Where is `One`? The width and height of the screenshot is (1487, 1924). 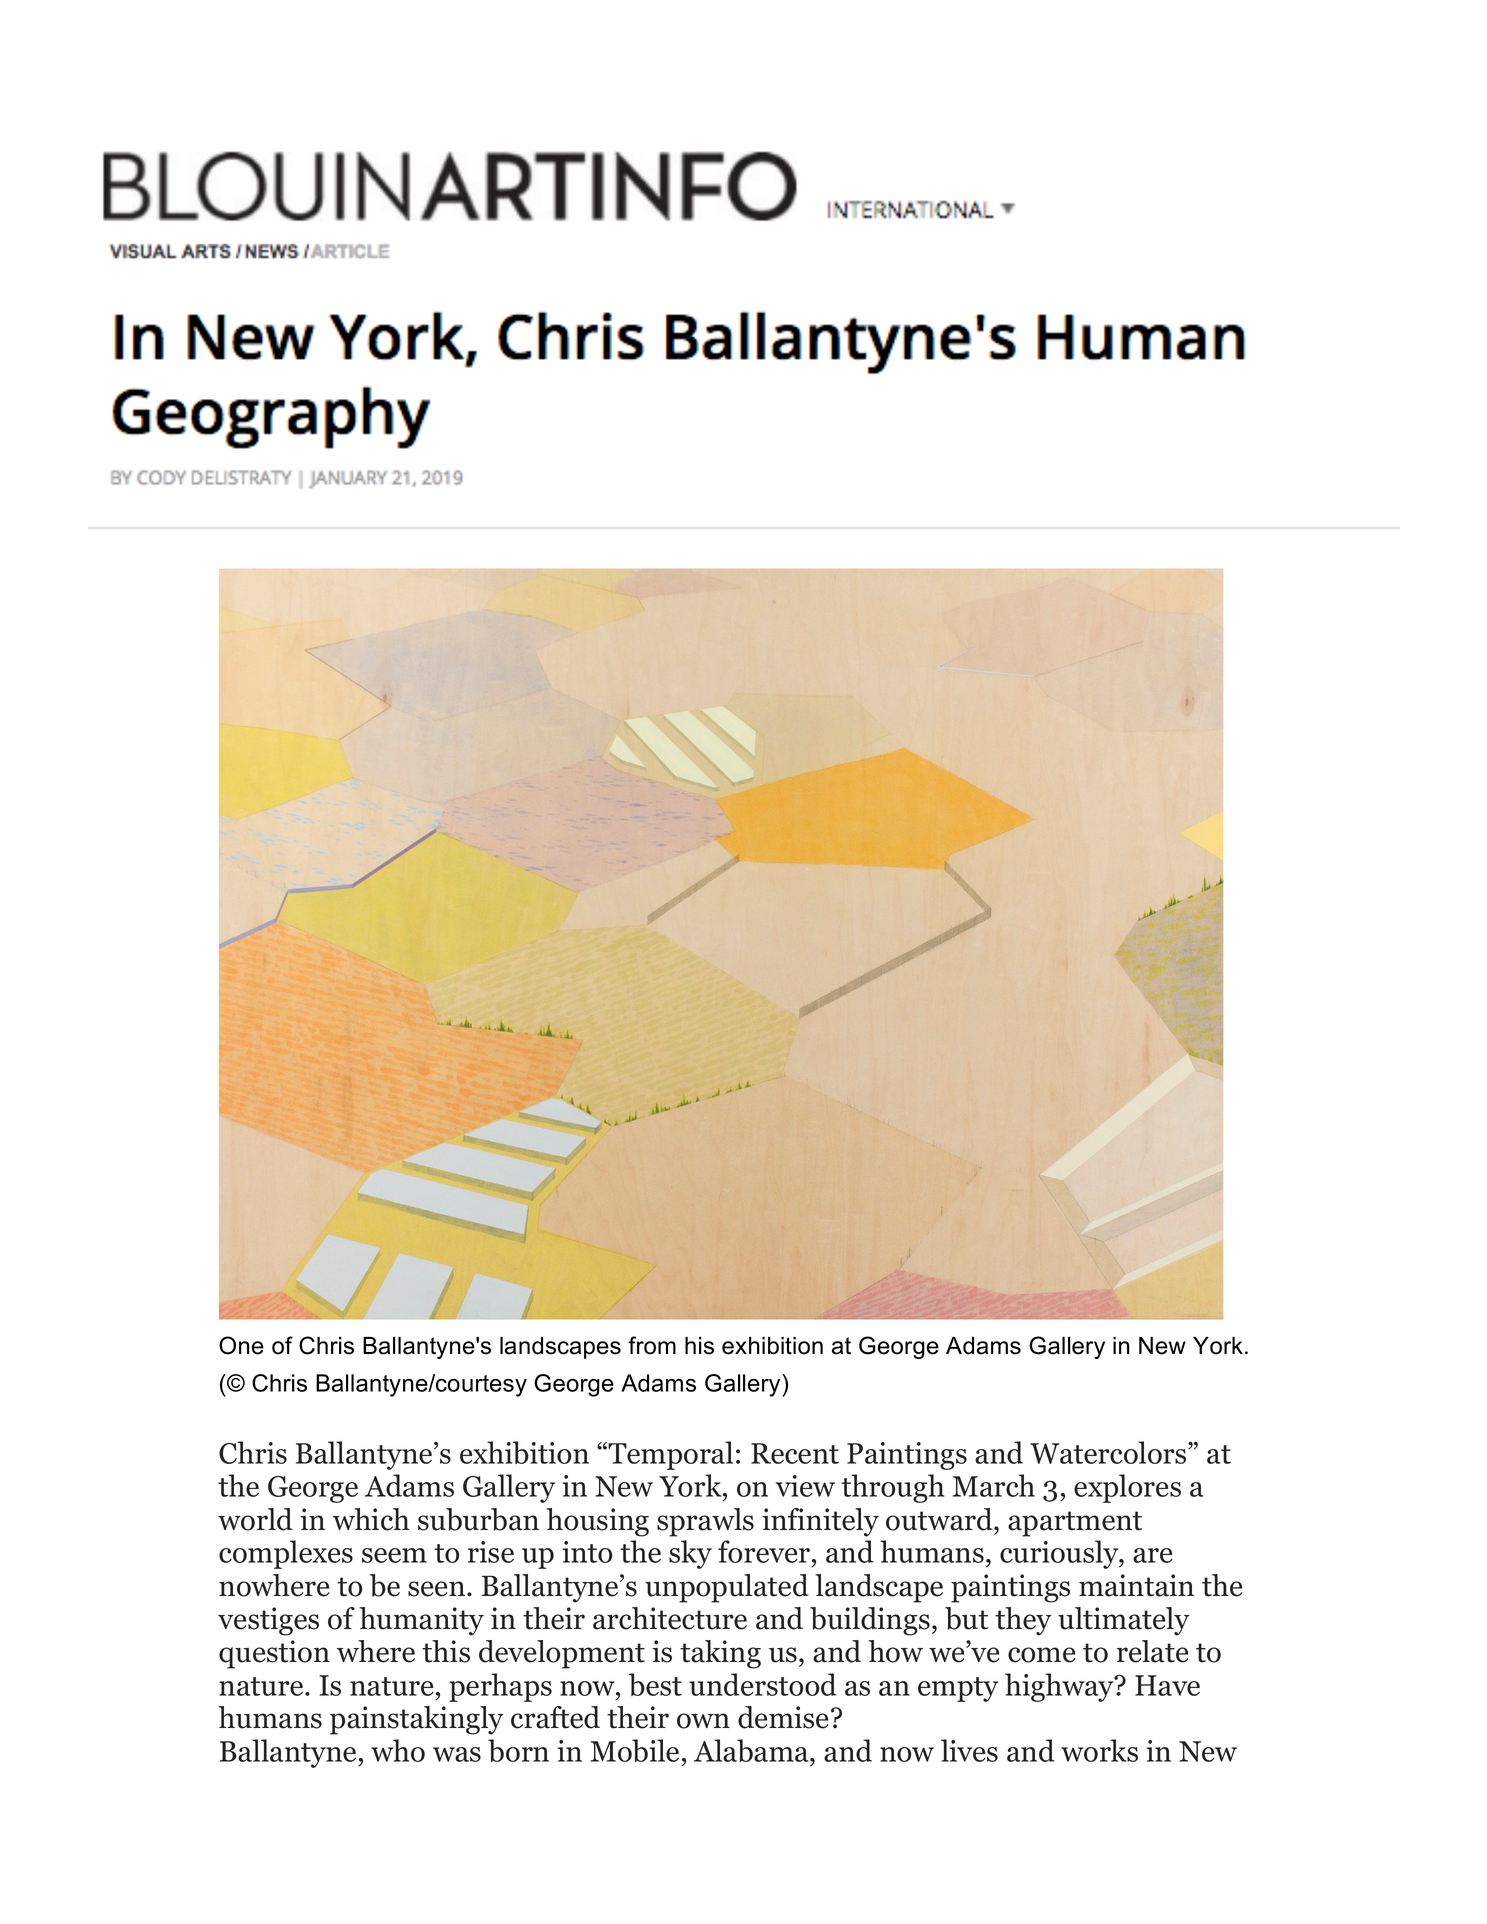
One is located at coordinates (241, 1345).
